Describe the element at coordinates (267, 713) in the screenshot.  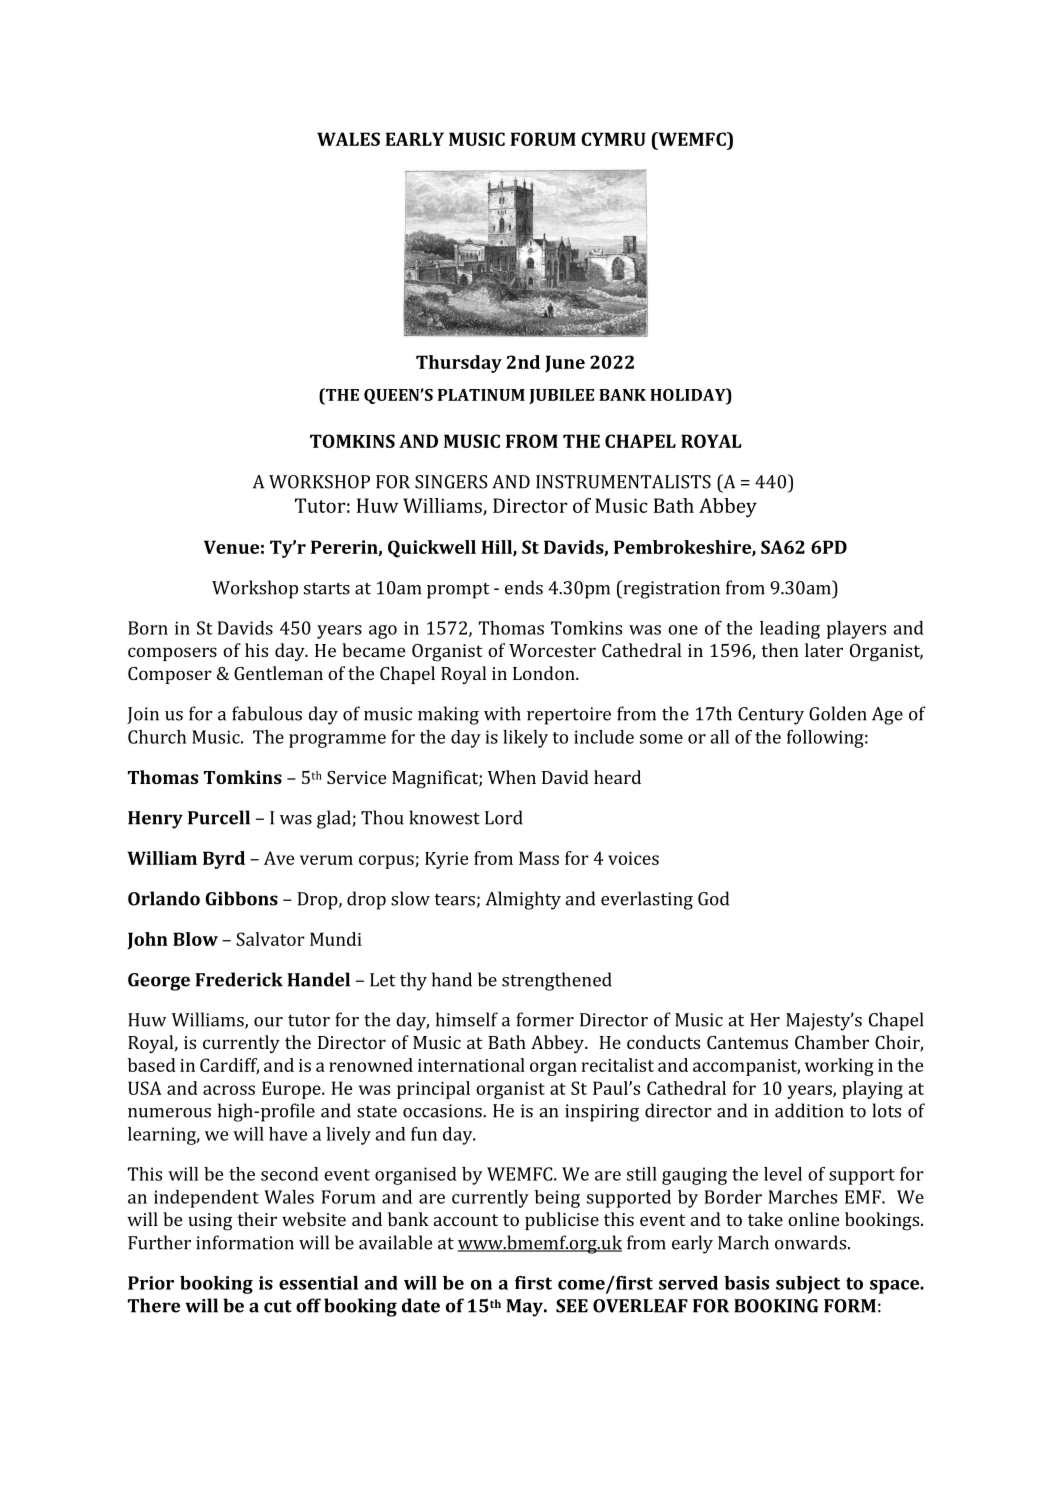
I see `fabulous` at that location.
